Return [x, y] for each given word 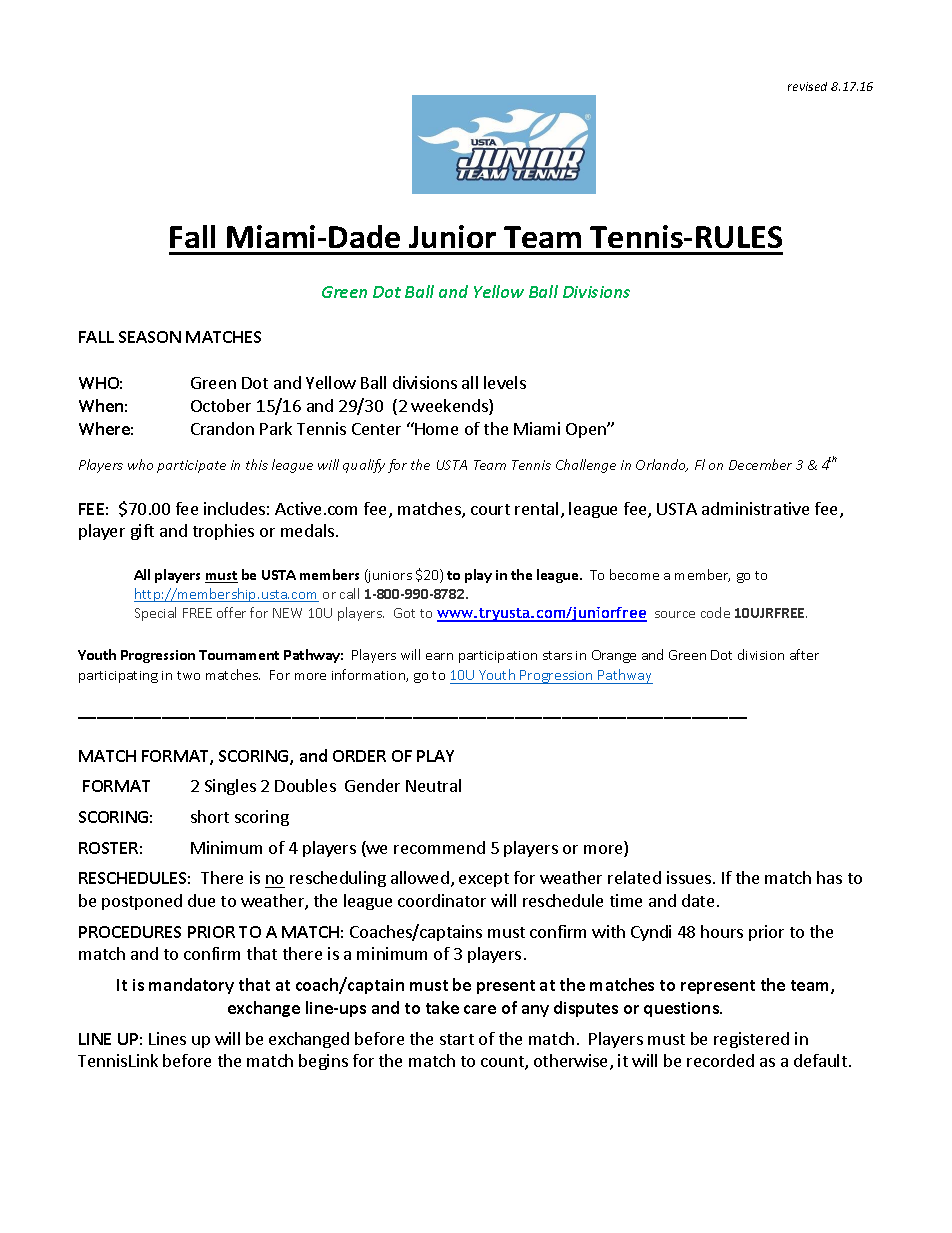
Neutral [433, 785]
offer [231, 612]
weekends [450, 407]
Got [404, 613]
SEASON [150, 337]
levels [505, 382]
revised [807, 86]
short [210, 816]
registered [751, 1040]
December [760, 464]
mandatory [191, 986]
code [715, 612]
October [221, 405]
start [457, 1039]
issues [689, 877]
